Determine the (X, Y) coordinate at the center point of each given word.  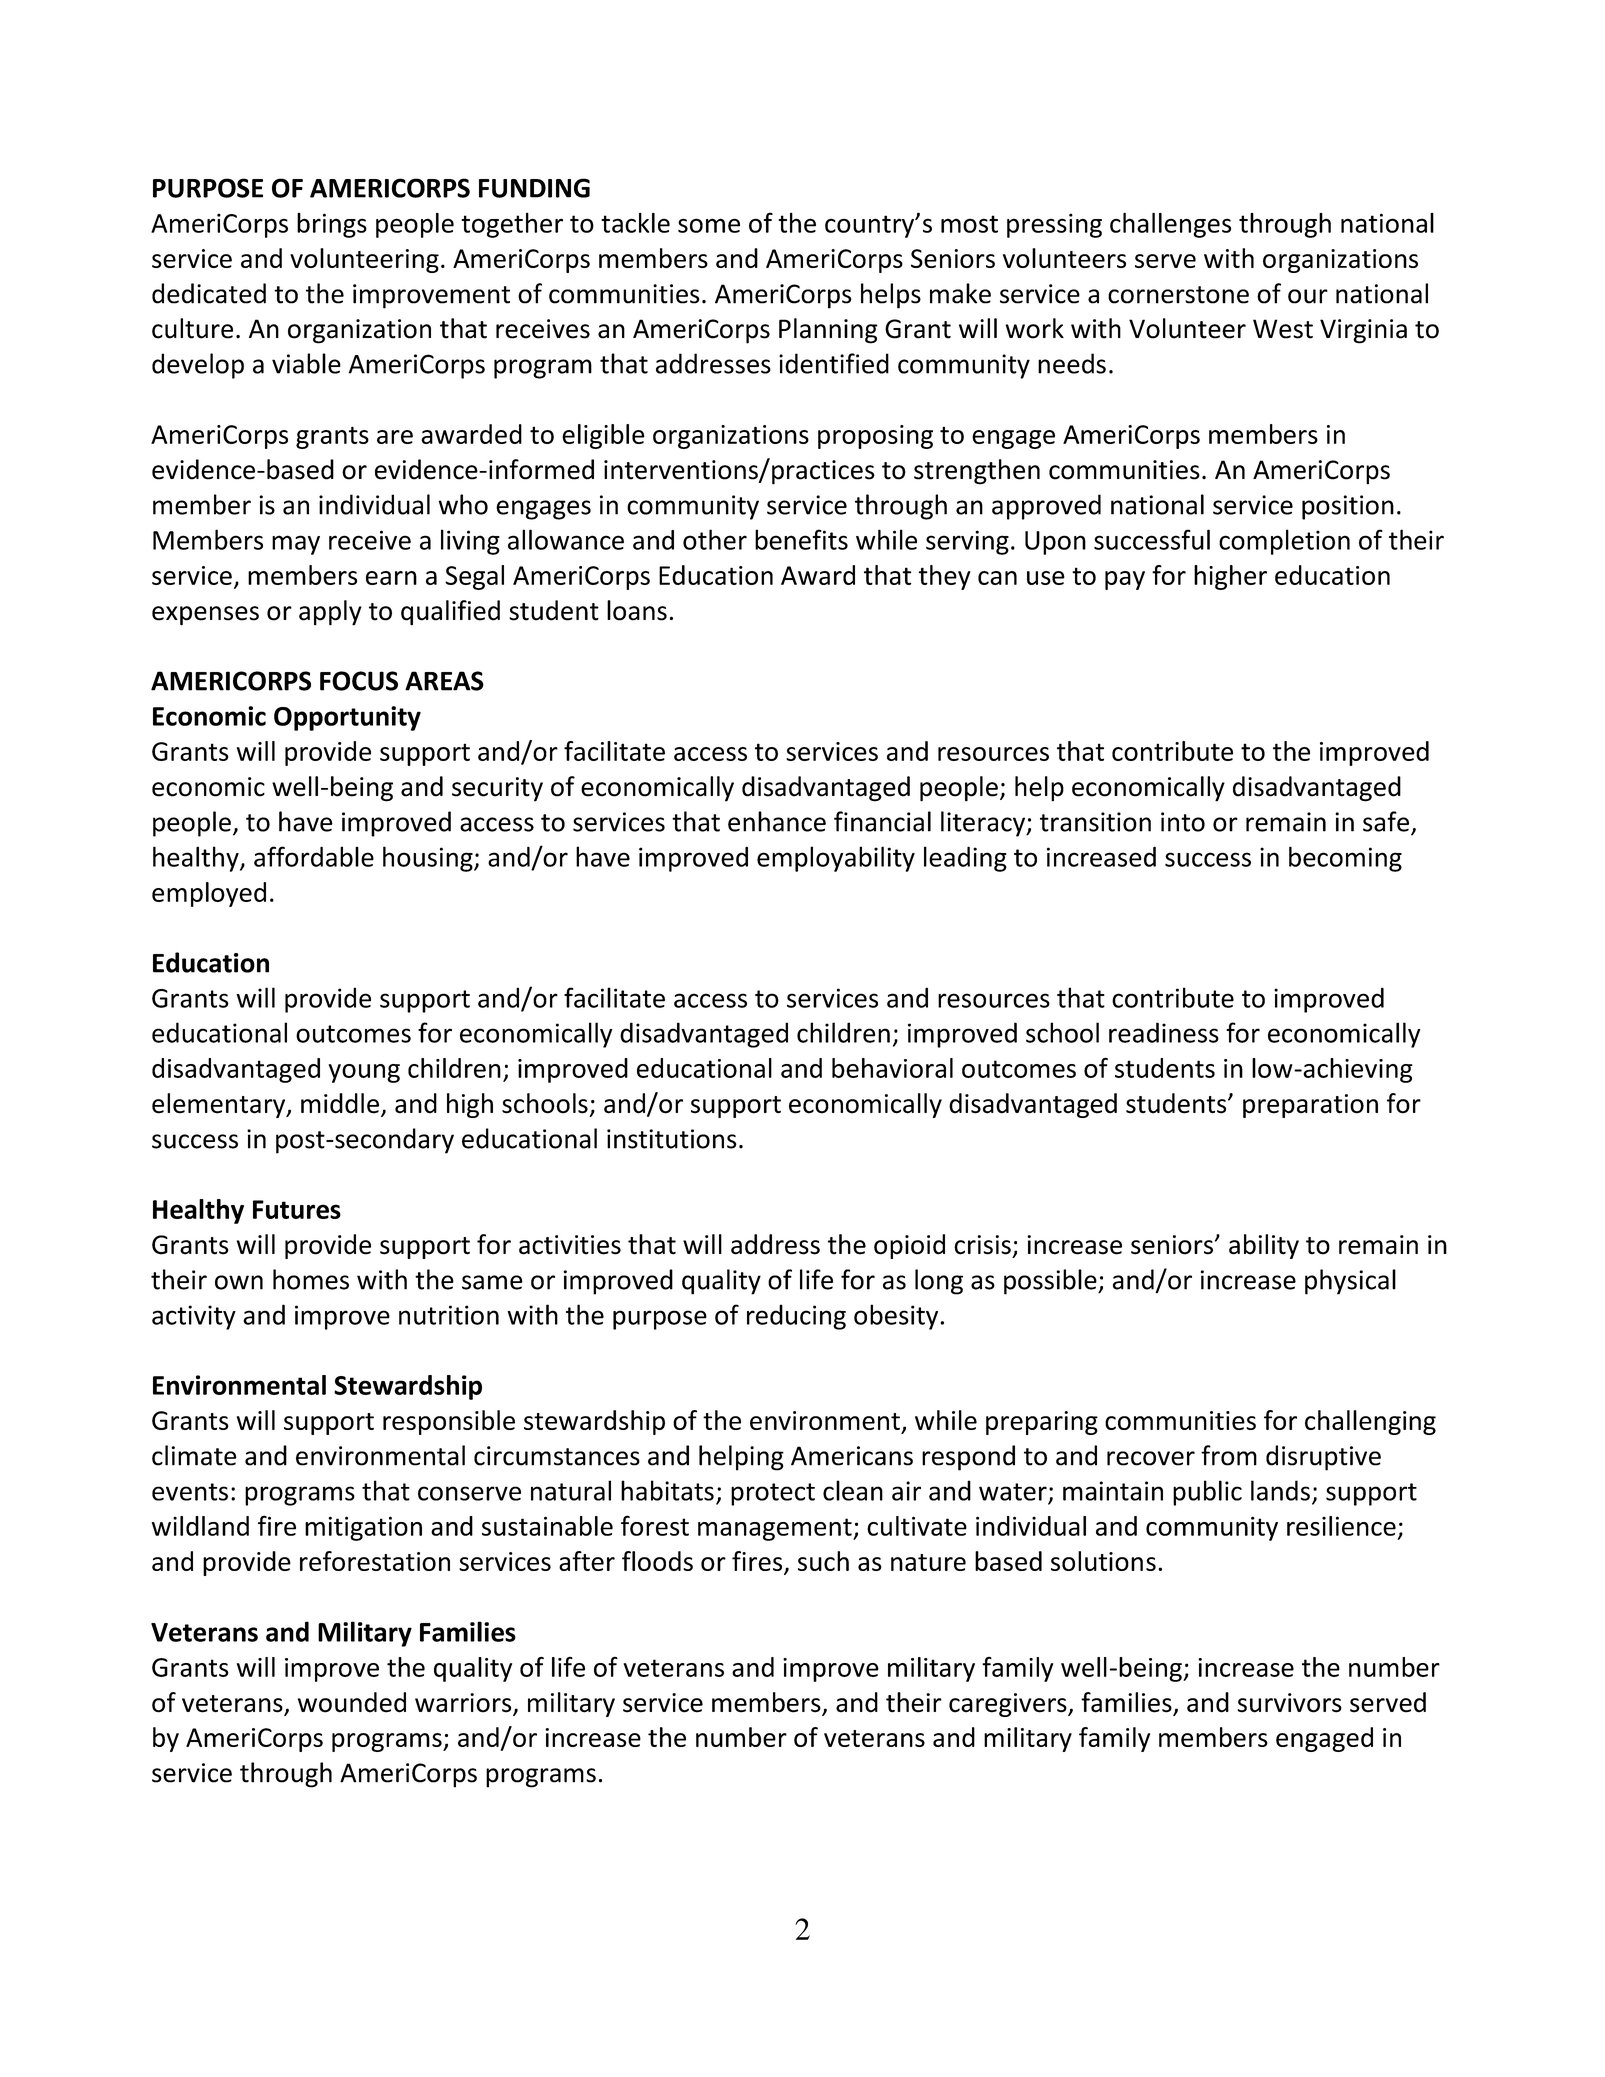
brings (332, 225)
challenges (1170, 225)
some (709, 225)
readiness (1164, 1032)
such (823, 1561)
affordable (314, 856)
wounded (352, 1702)
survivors (1290, 1703)
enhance (777, 821)
